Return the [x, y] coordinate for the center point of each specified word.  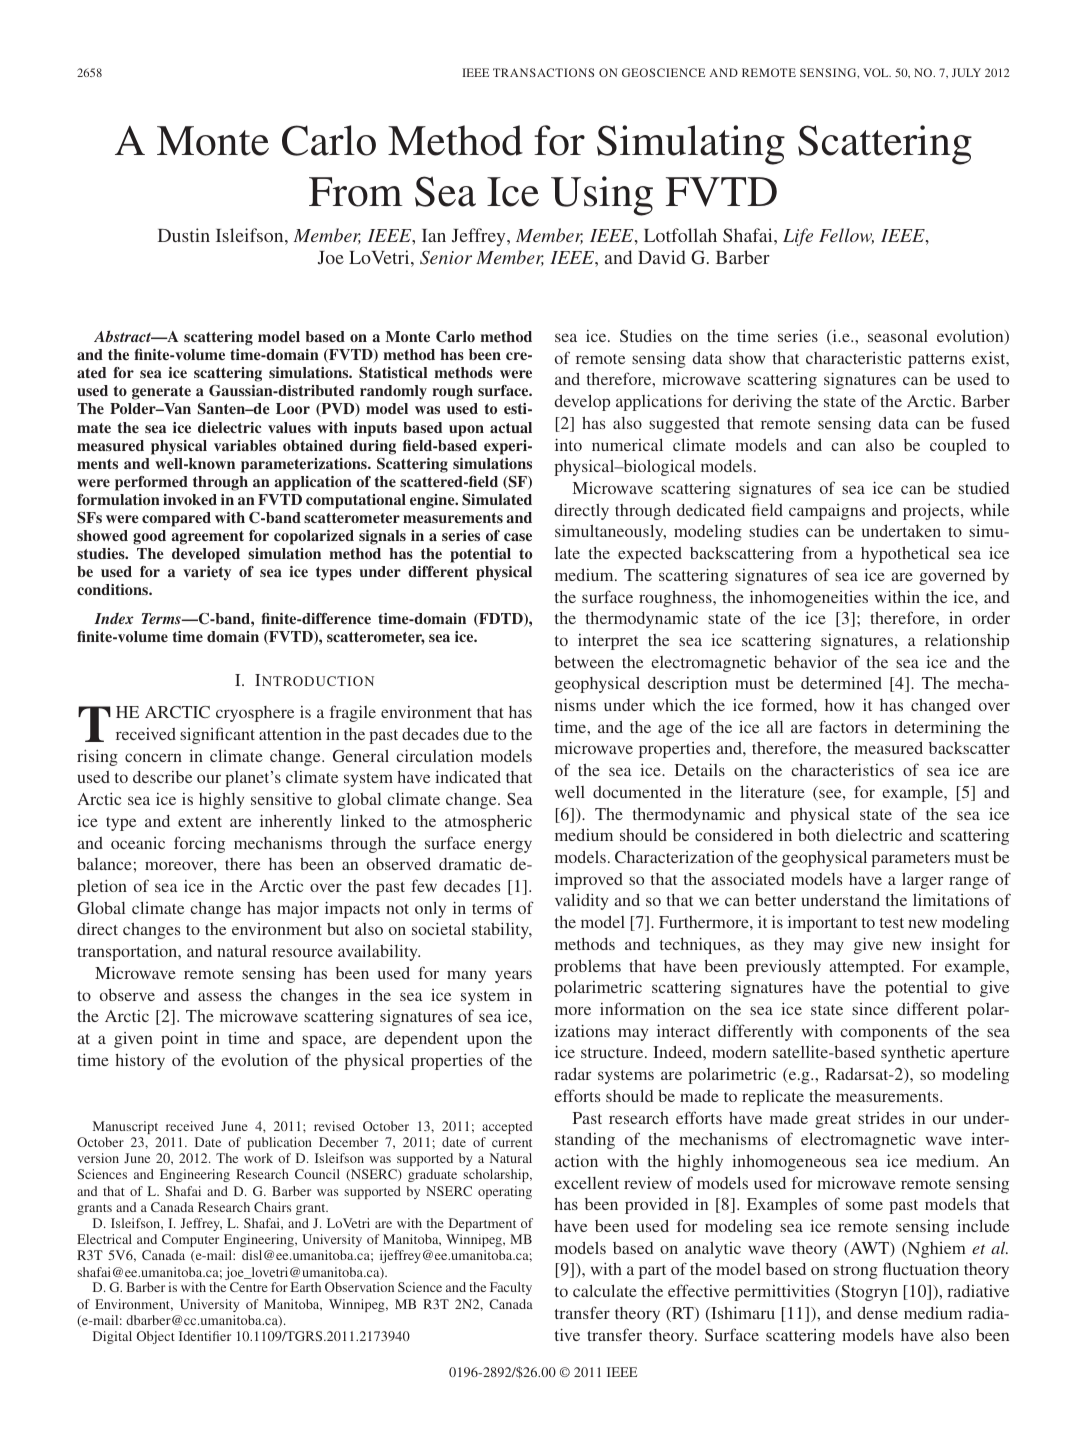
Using [602, 196]
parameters [910, 860]
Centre [249, 1287]
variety [207, 573]
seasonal [898, 336]
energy [508, 846]
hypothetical [905, 554]
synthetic [913, 1054]
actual [511, 427]
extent [200, 822]
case [518, 537]
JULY [966, 72]
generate [161, 393]
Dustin [184, 235]
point [179, 1039]
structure [613, 1053]
